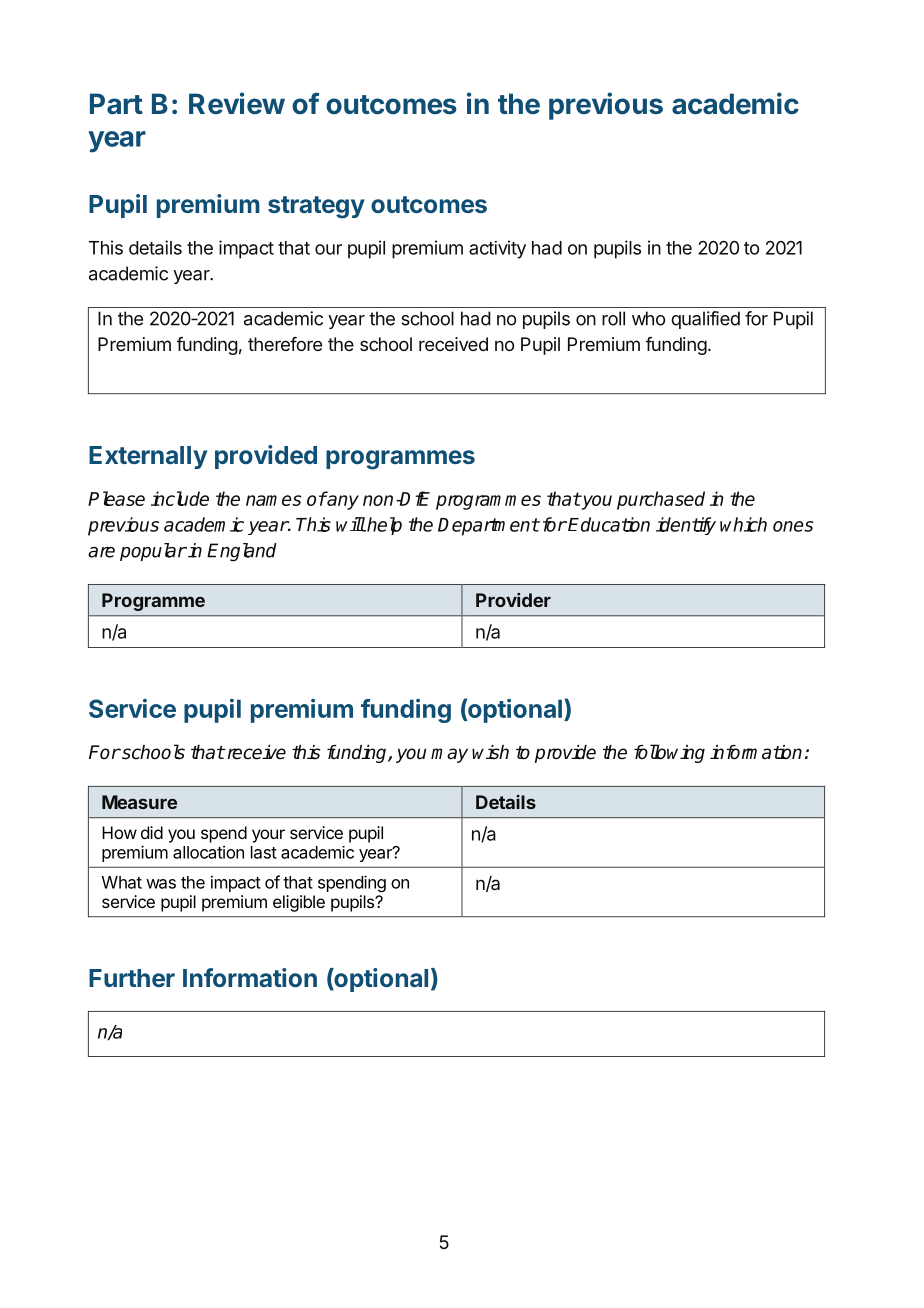 This screenshot has width=924, height=1308. Describe the element at coordinates (383, 526) in the screenshot. I see `help` at that location.
